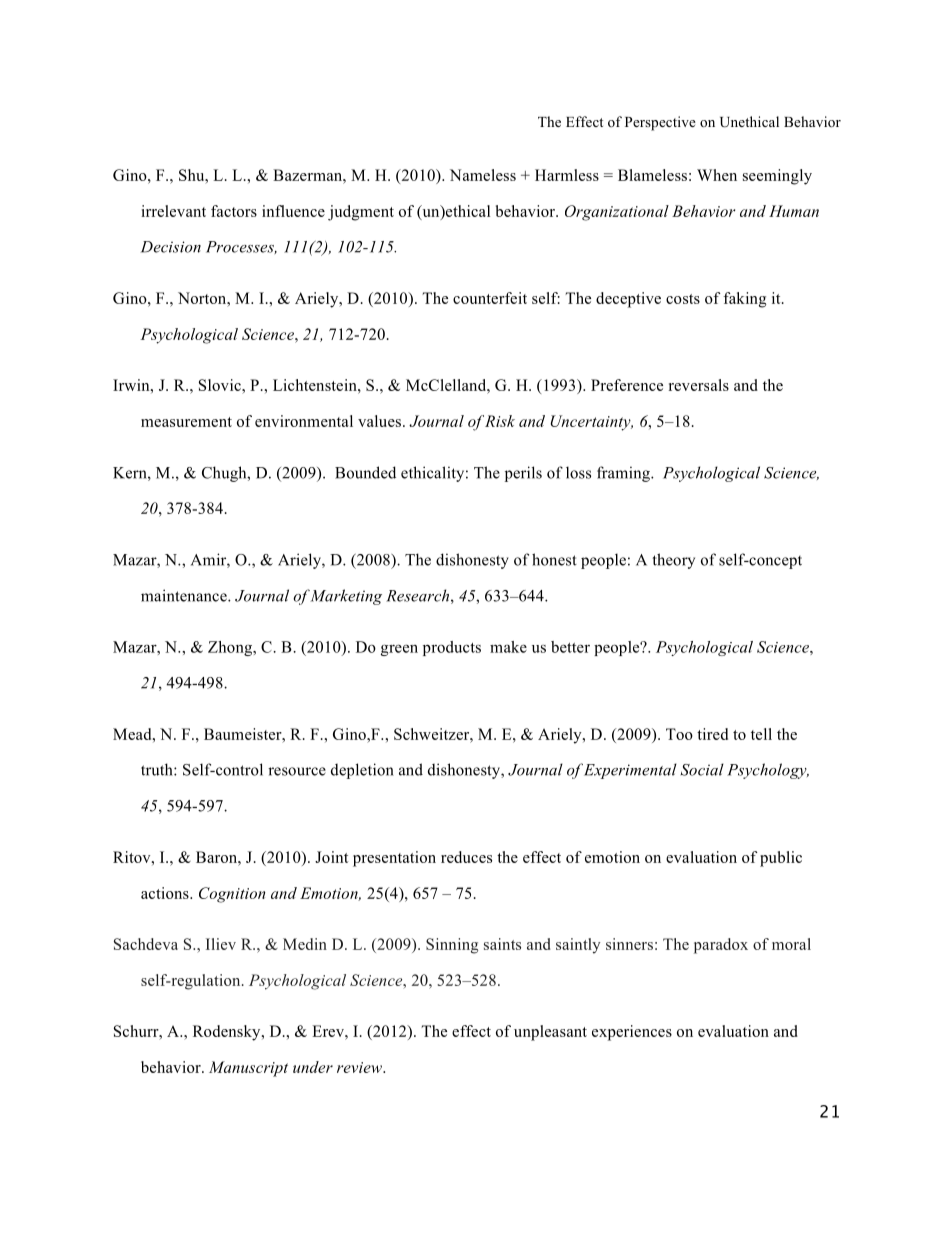  Describe the element at coordinates (550, 1033) in the document. I see `unpleasant` at that location.
